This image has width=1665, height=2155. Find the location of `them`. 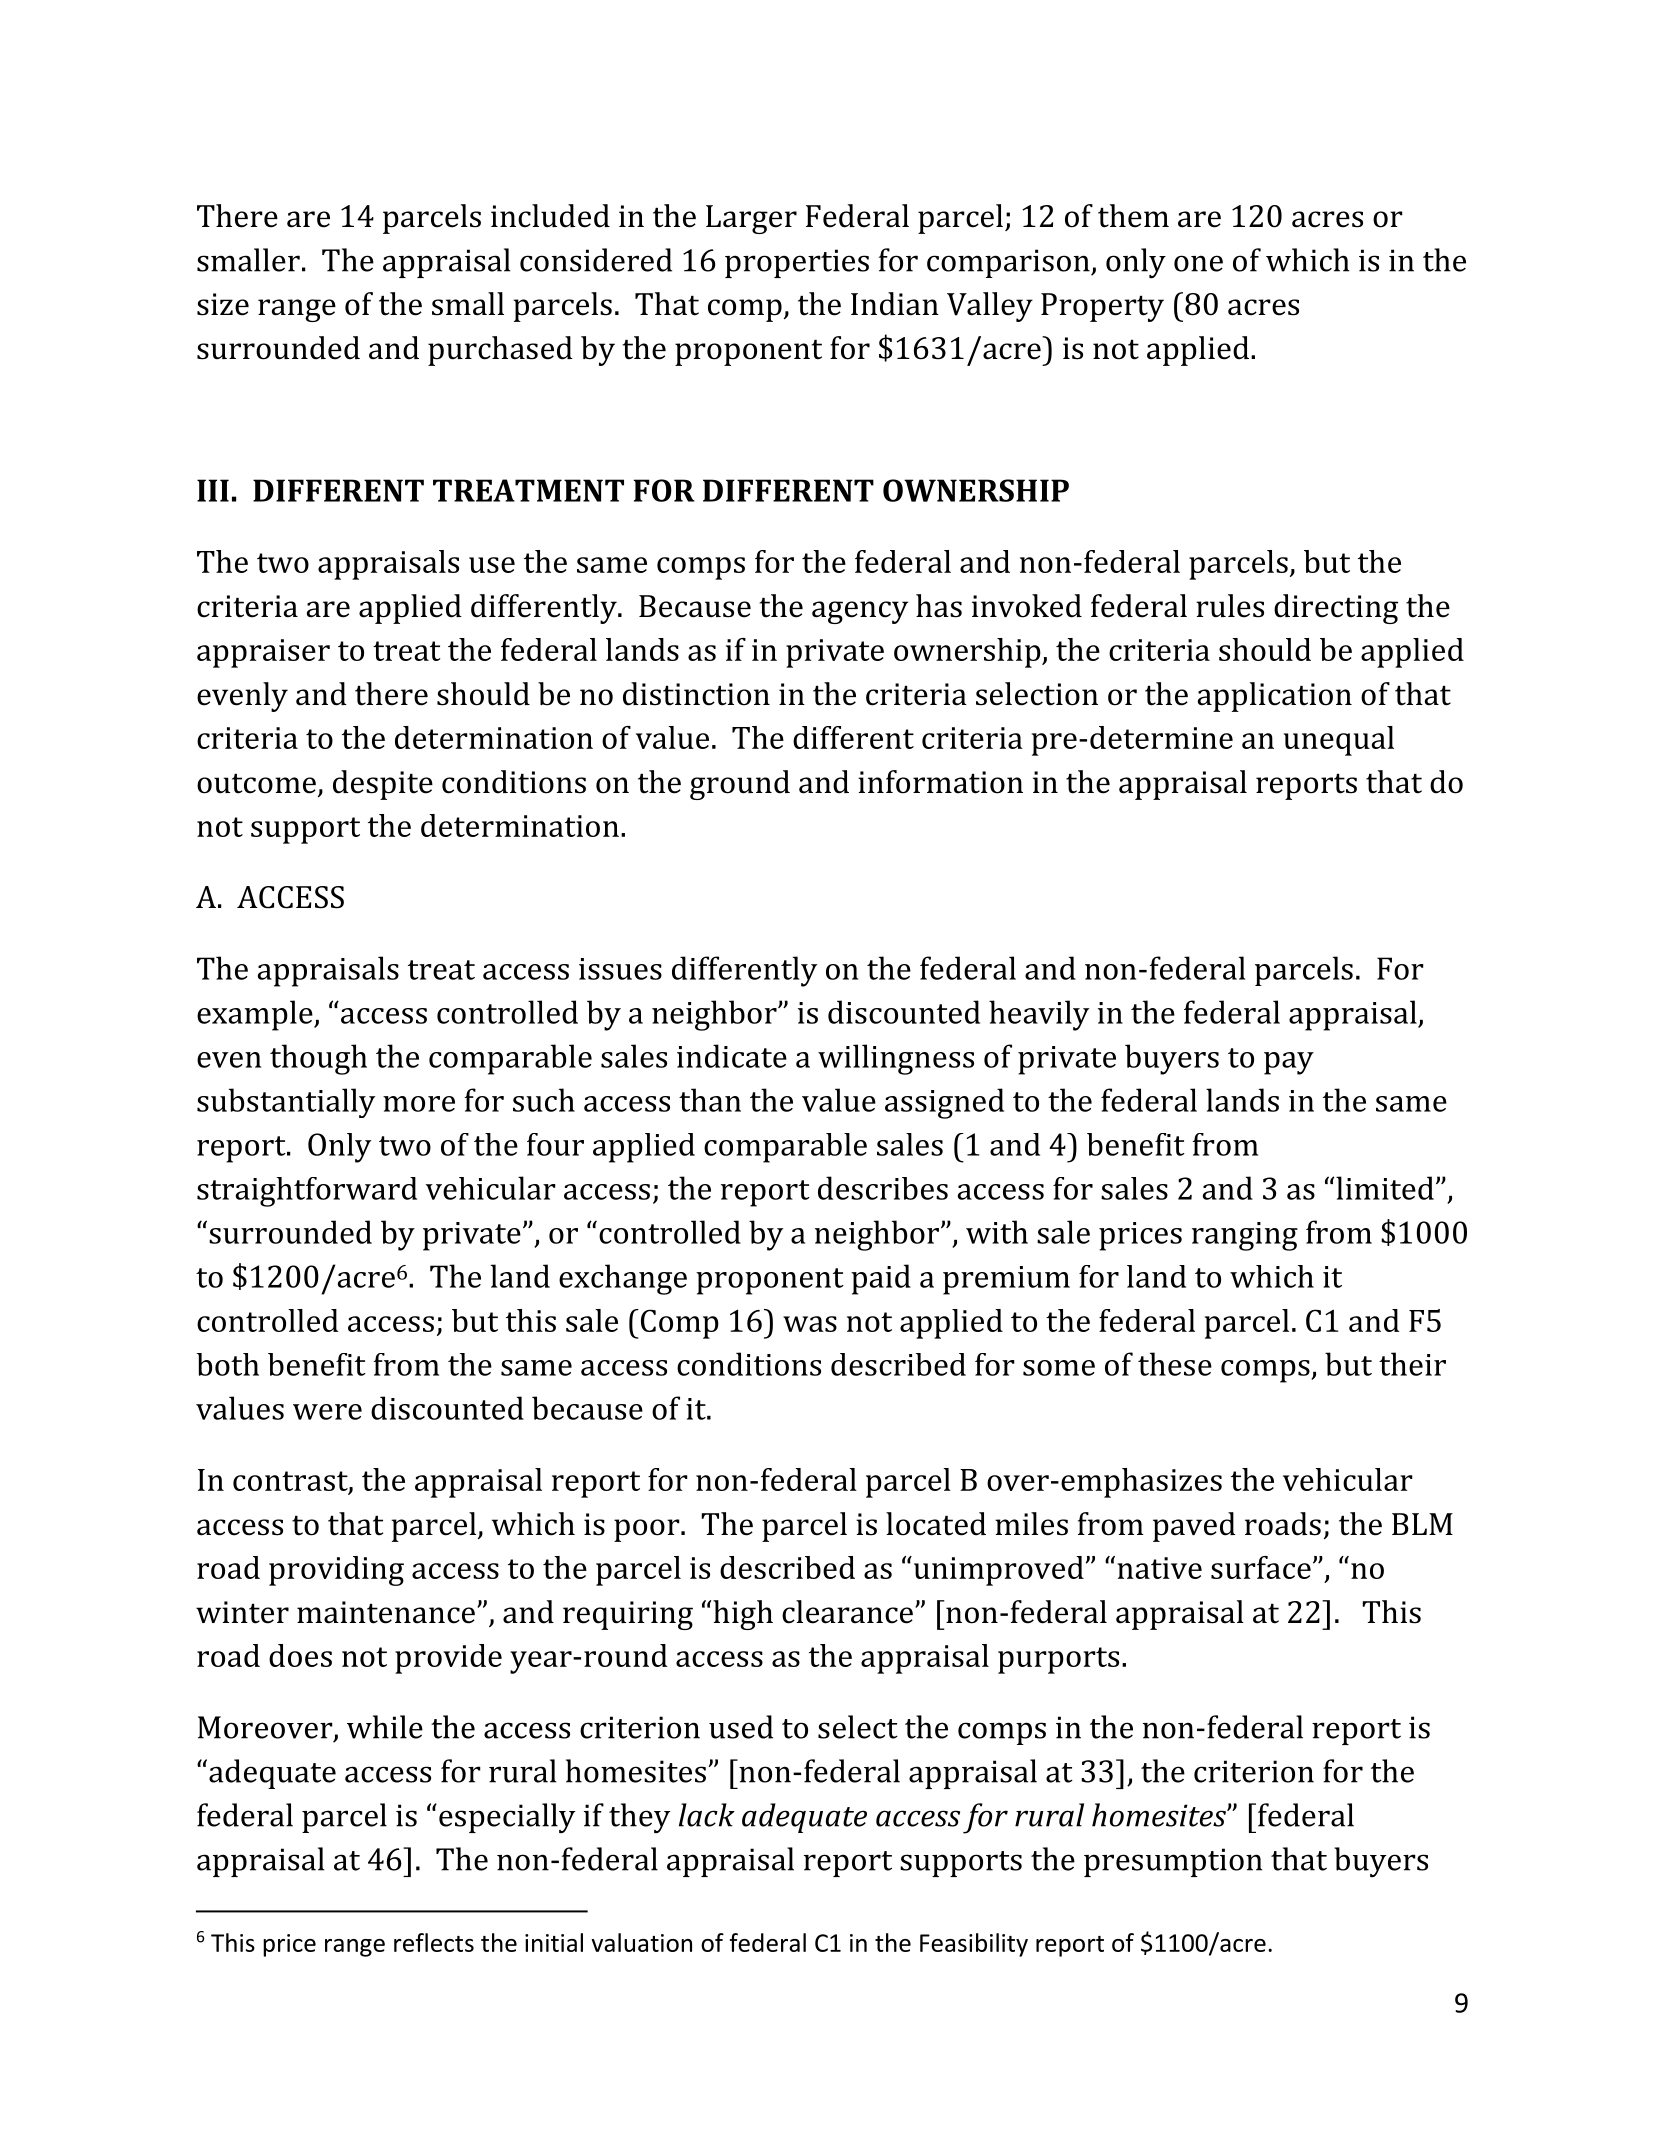

them is located at coordinates (1133, 216).
